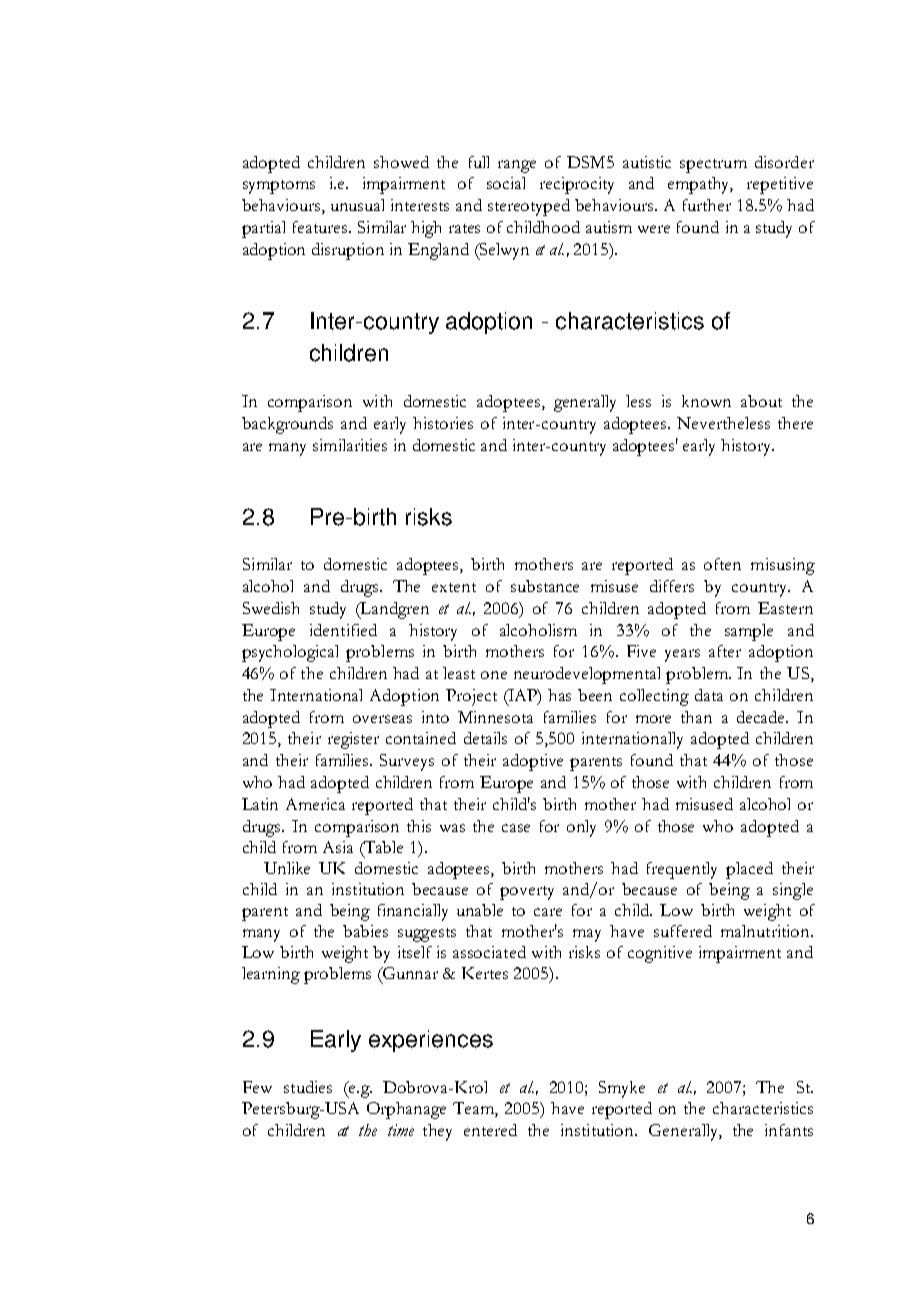 The height and width of the screenshot is (1309, 924). Describe the element at coordinates (529, 207) in the screenshot. I see `stereotyped` at that location.
